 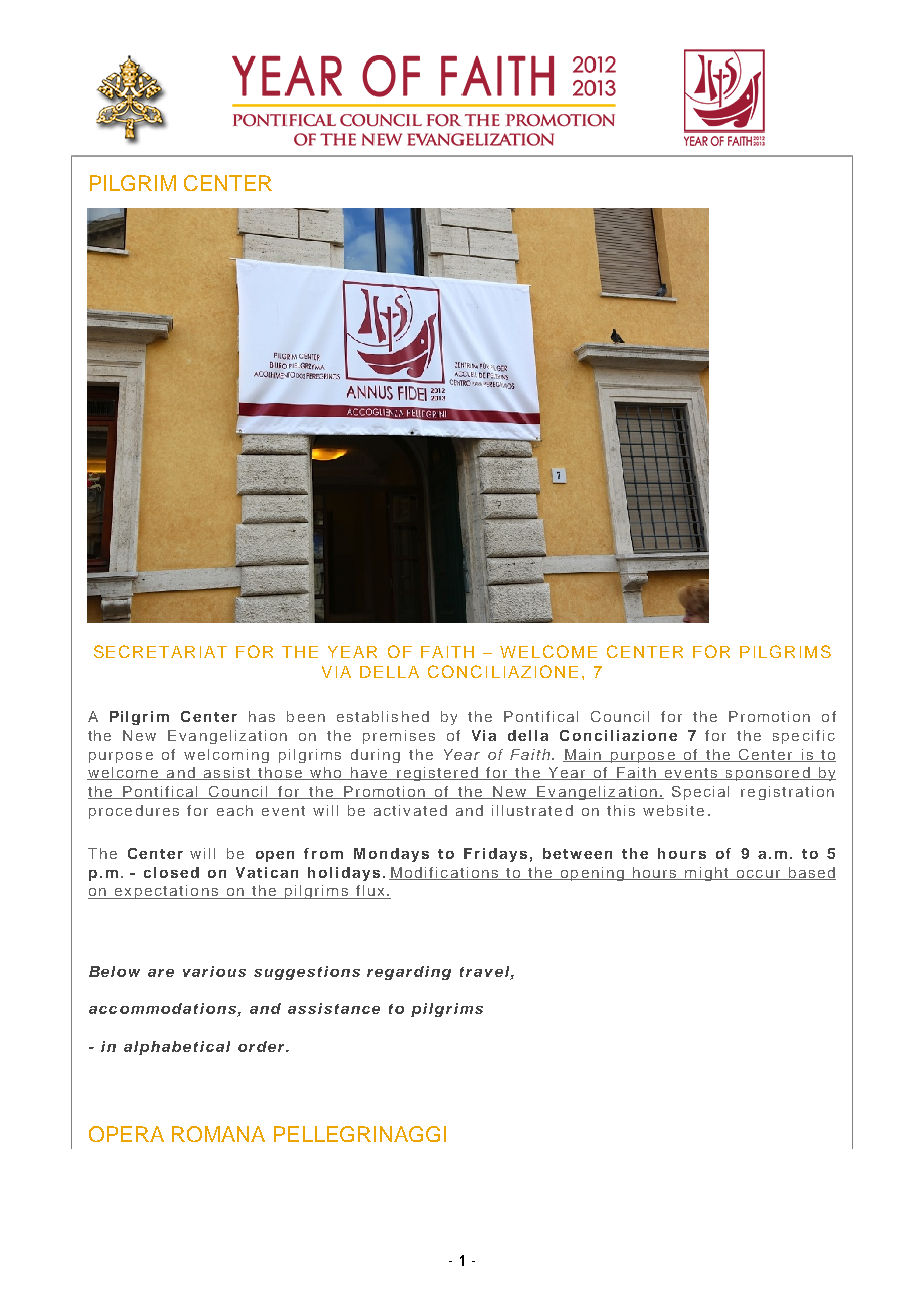 I want to click on been, so click(x=306, y=716).
